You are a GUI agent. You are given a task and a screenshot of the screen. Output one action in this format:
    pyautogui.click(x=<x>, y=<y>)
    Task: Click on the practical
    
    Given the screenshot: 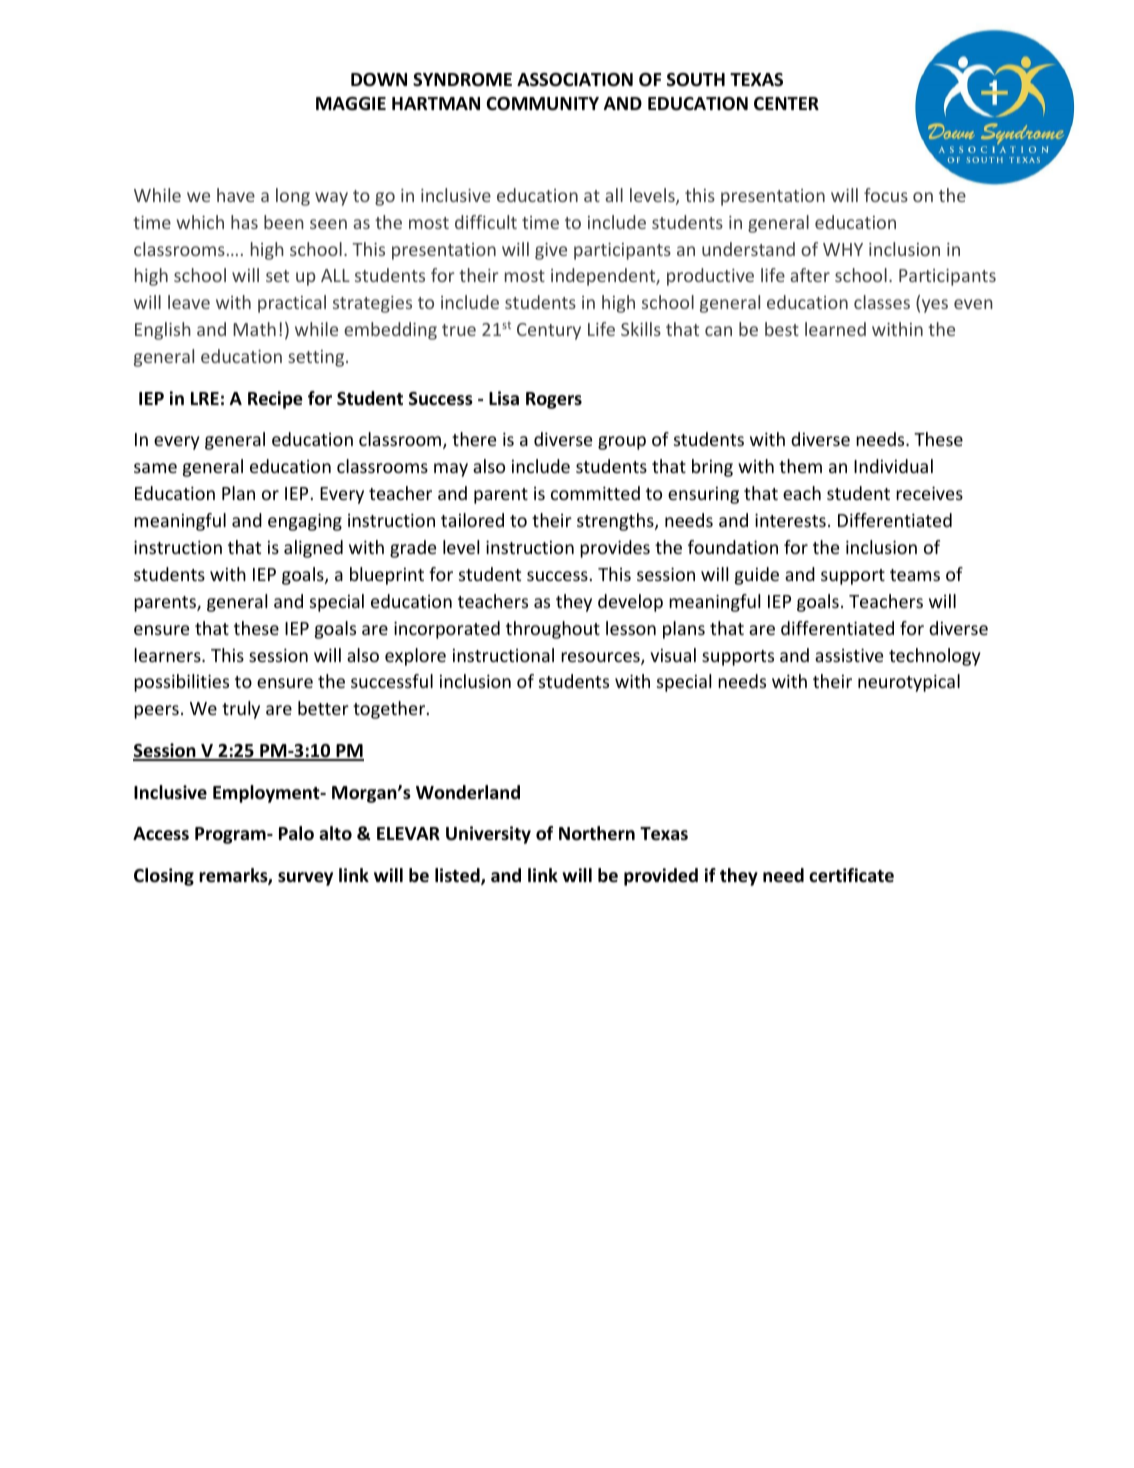 What is the action you would take?
    pyautogui.click(x=292, y=304)
